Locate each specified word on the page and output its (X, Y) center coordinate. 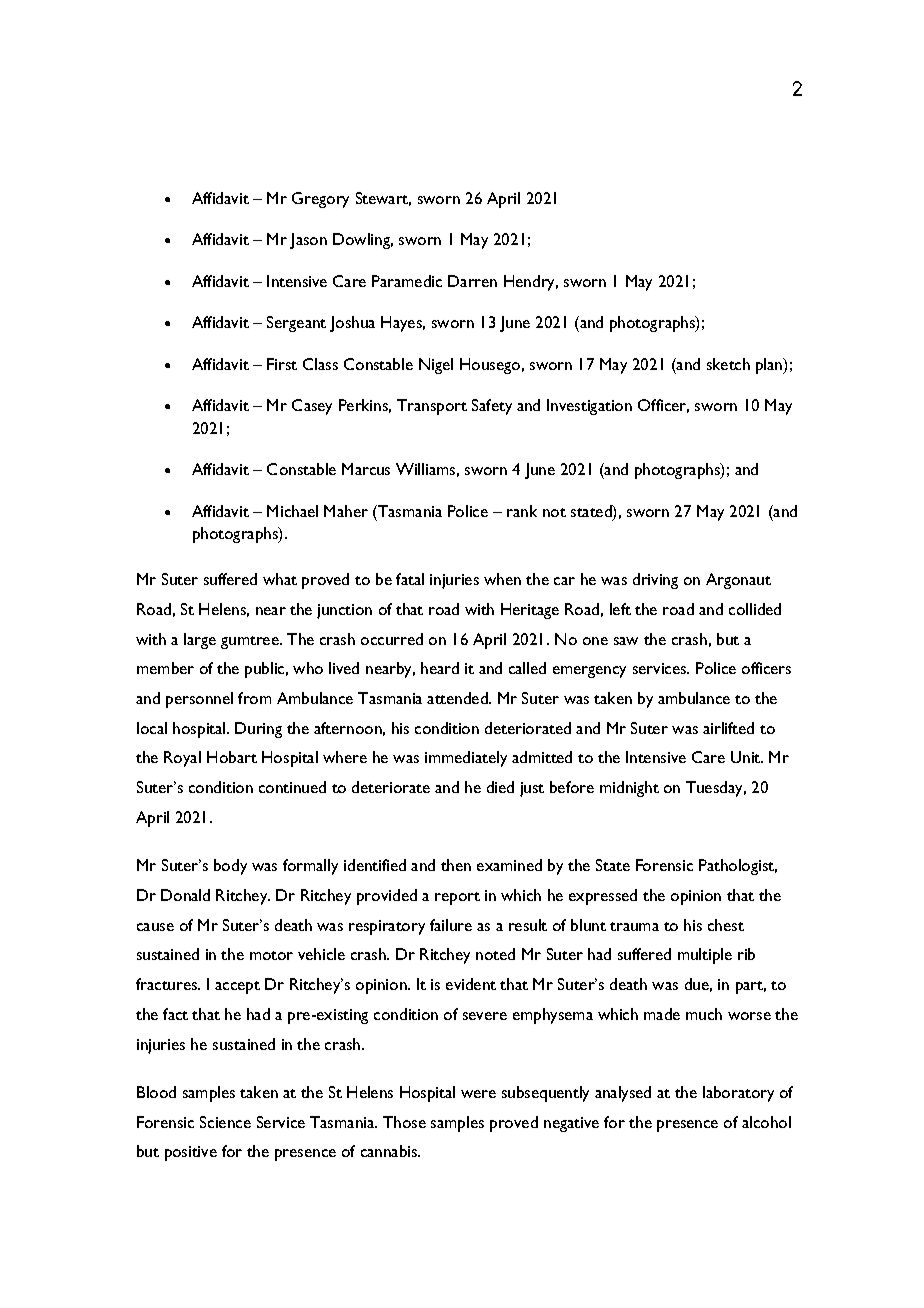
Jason (308, 241)
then (456, 865)
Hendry (531, 283)
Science (225, 1122)
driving (655, 581)
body (230, 867)
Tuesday (716, 789)
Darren (472, 281)
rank (522, 511)
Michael (292, 511)
